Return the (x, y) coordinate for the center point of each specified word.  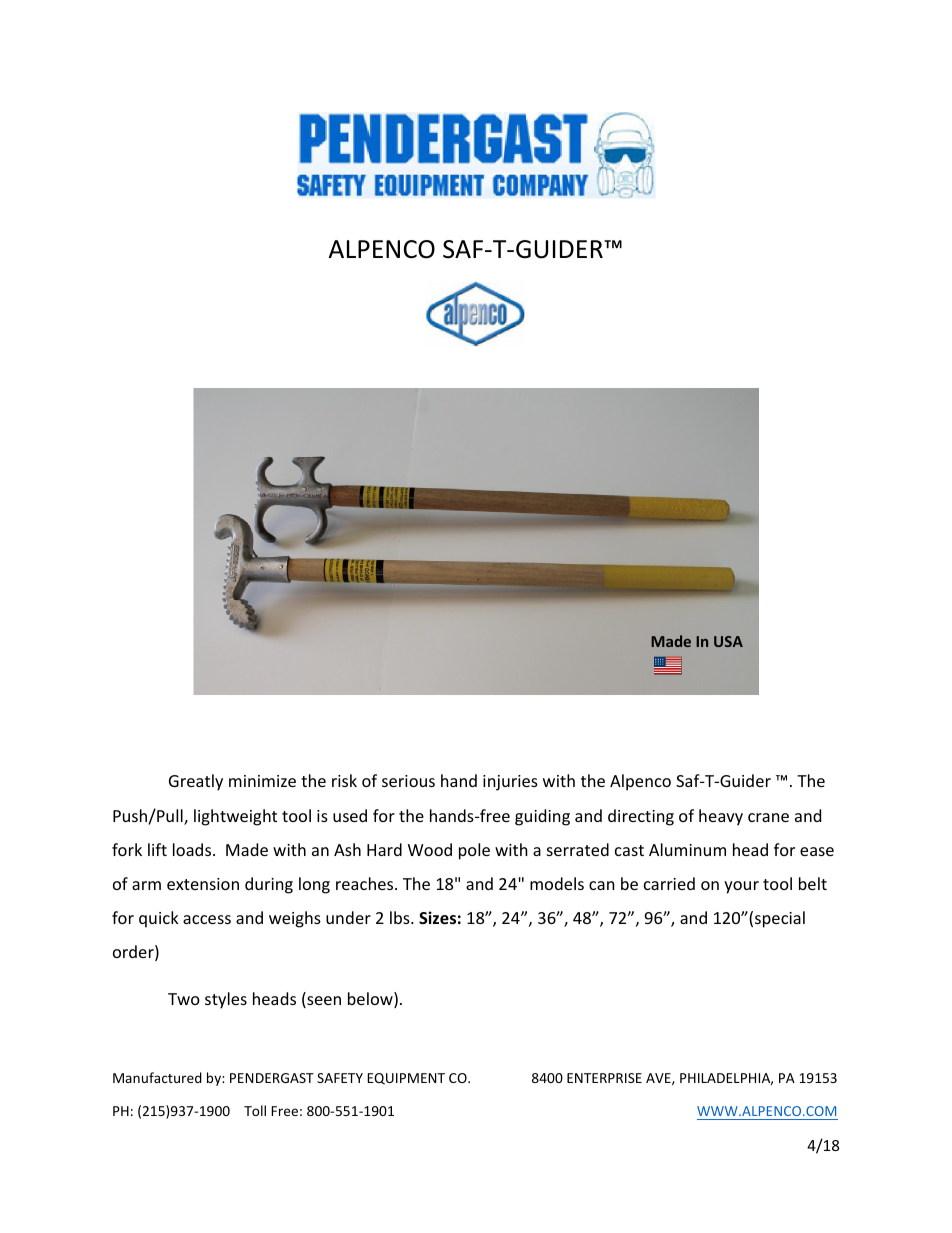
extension (203, 884)
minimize (262, 781)
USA (728, 641)
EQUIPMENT (406, 1079)
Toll (255, 1110)
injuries (510, 783)
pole (474, 851)
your (741, 887)
